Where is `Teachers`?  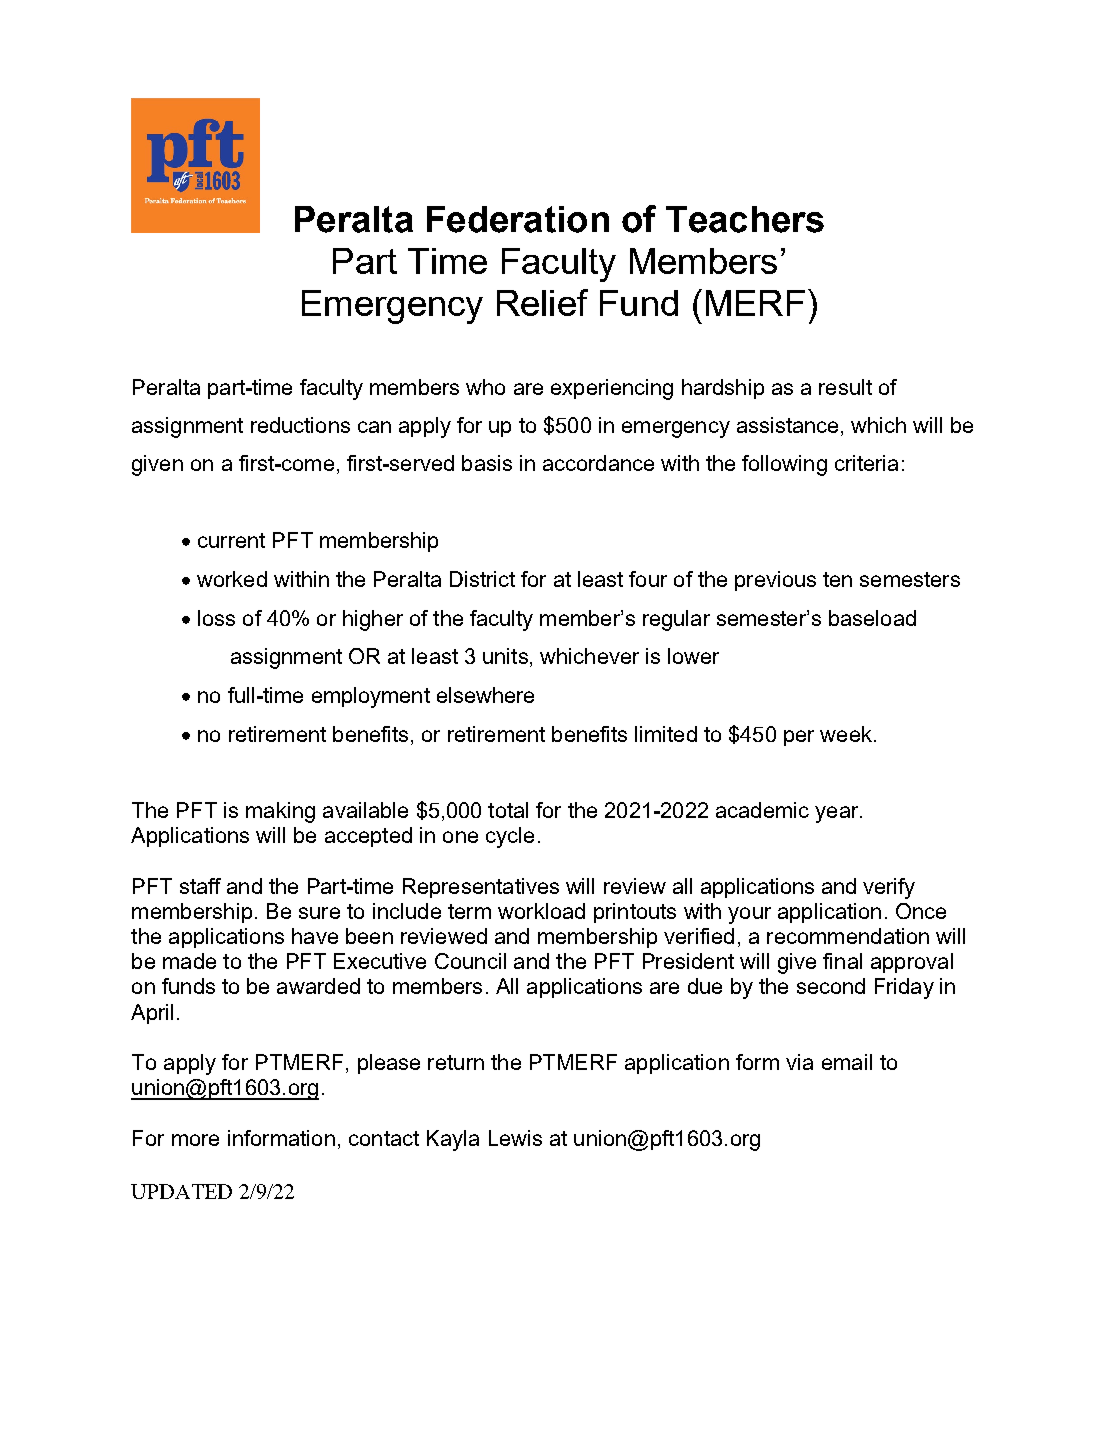 Teachers is located at coordinates (745, 219).
